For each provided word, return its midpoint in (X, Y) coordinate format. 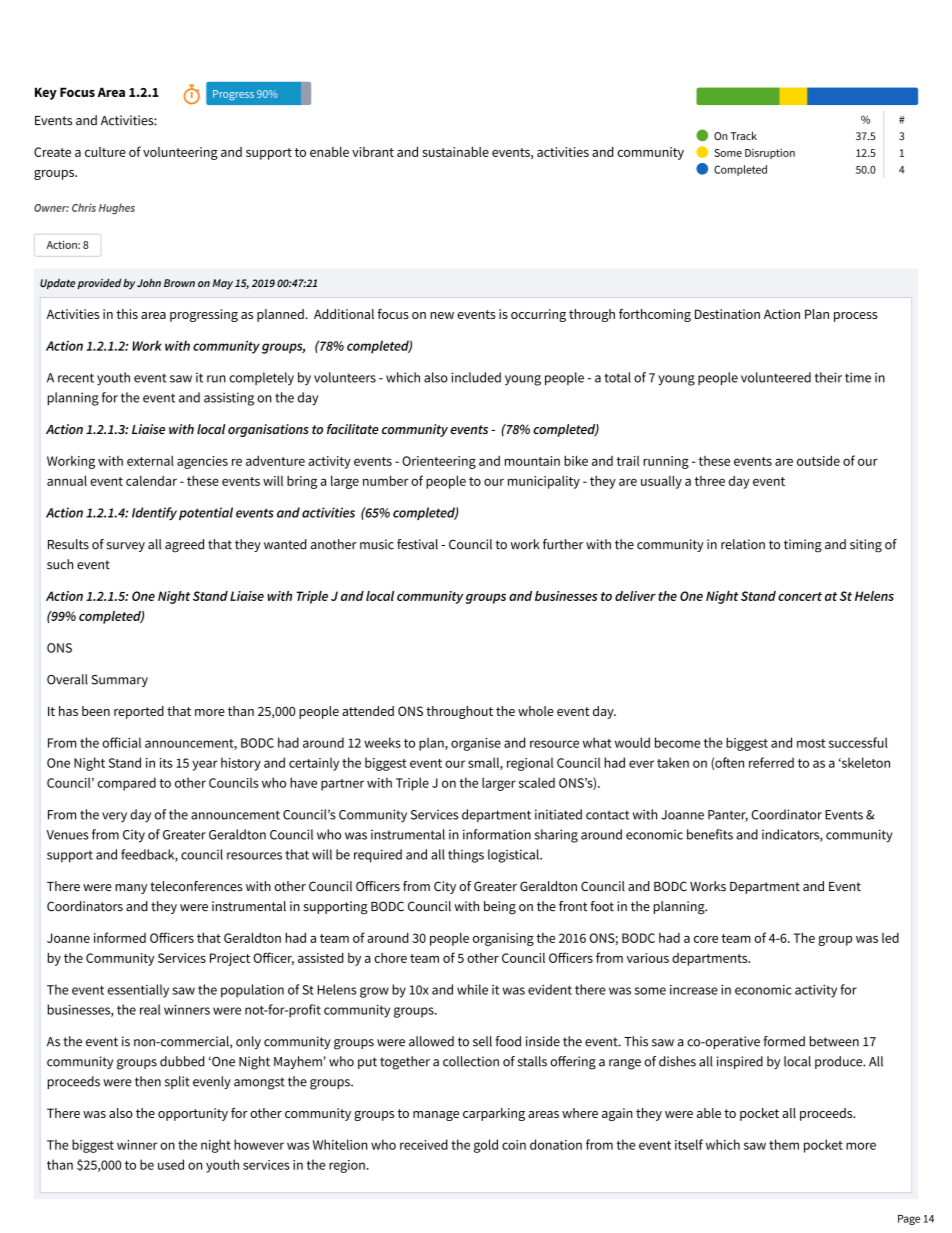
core (706, 939)
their (828, 377)
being (500, 908)
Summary (120, 681)
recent (76, 378)
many (131, 889)
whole (536, 711)
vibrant (373, 152)
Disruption (770, 154)
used (171, 1164)
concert (800, 596)
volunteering (180, 153)
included (476, 377)
